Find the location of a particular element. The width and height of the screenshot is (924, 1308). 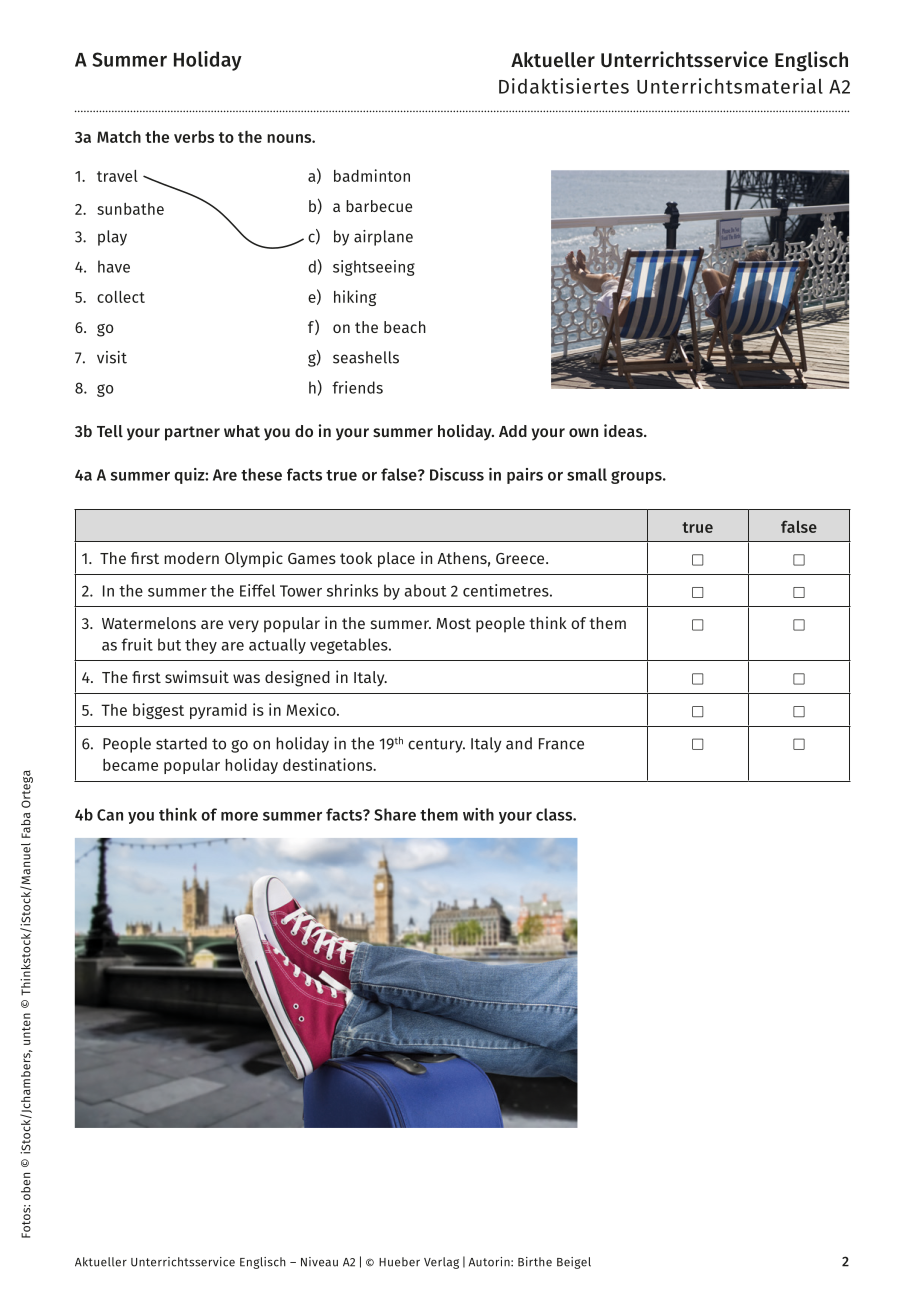

barbecue is located at coordinates (379, 206).
